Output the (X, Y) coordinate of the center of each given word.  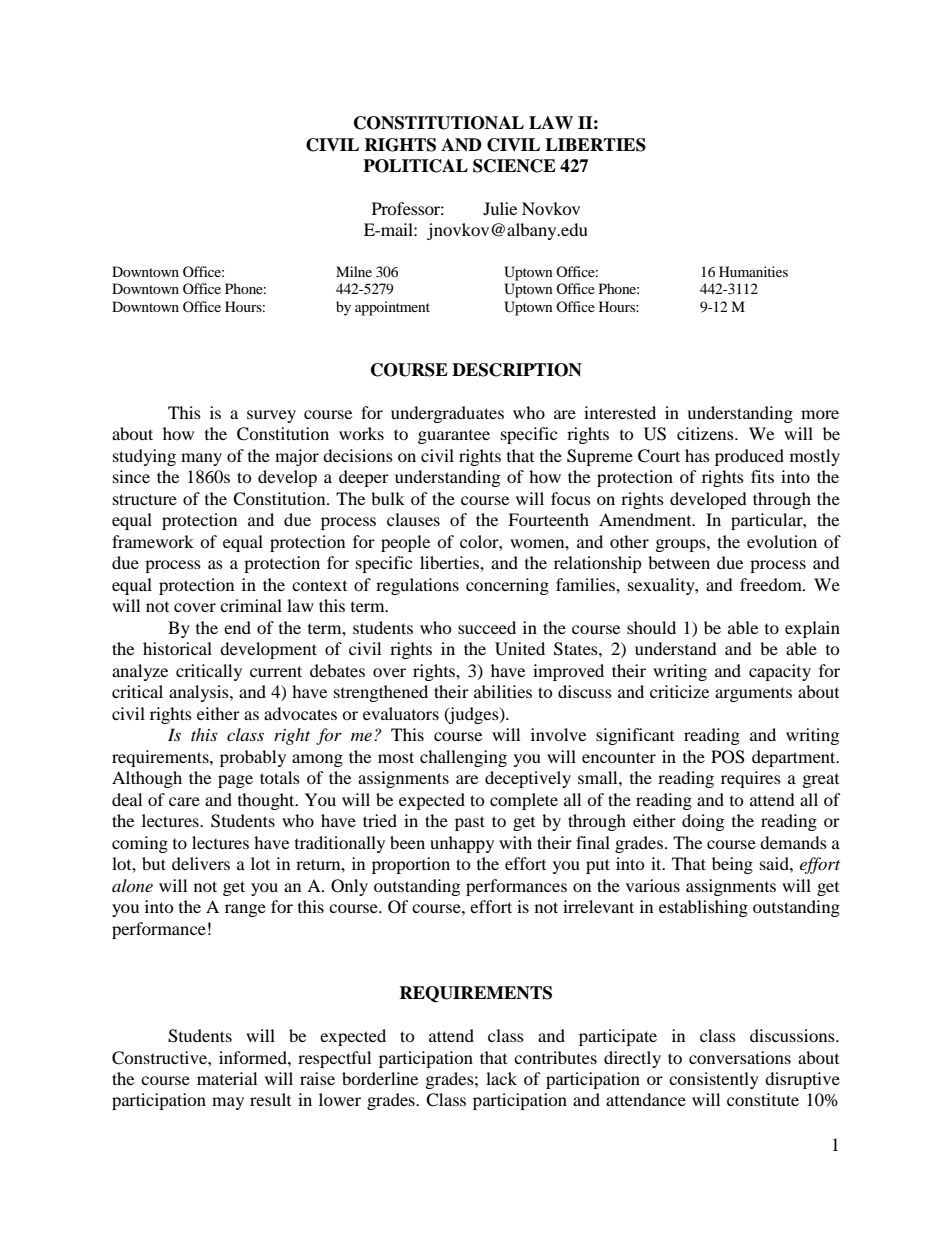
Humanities (753, 271)
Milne (354, 271)
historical (177, 648)
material (227, 1078)
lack (501, 1078)
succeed (487, 627)
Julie (500, 208)
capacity (780, 672)
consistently (714, 1080)
